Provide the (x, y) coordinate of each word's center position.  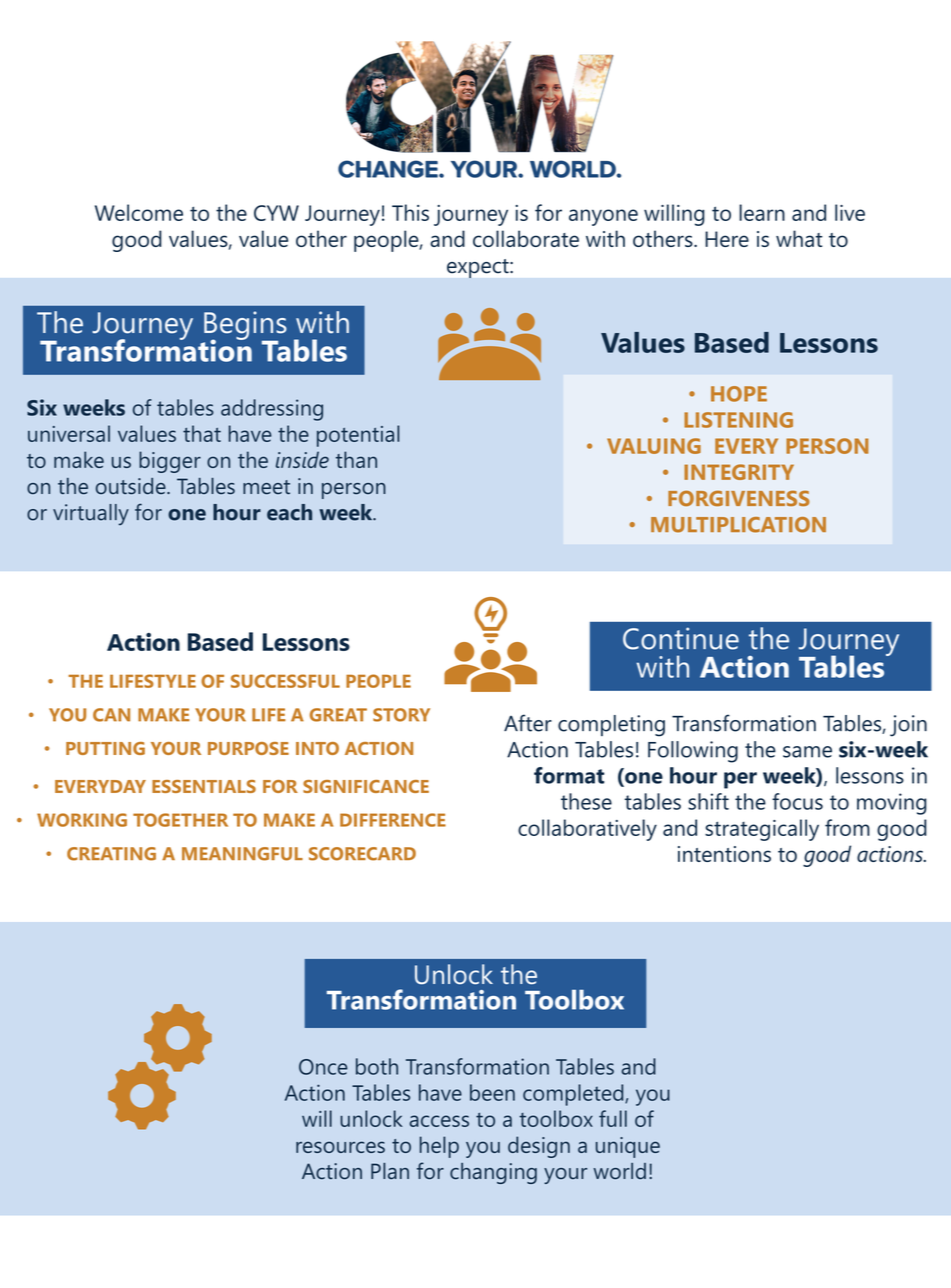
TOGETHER (180, 820)
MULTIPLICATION (738, 525)
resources (340, 1147)
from (847, 827)
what (799, 238)
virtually (91, 514)
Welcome (139, 212)
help (439, 1147)
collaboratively (587, 830)
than (356, 459)
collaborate (526, 238)
